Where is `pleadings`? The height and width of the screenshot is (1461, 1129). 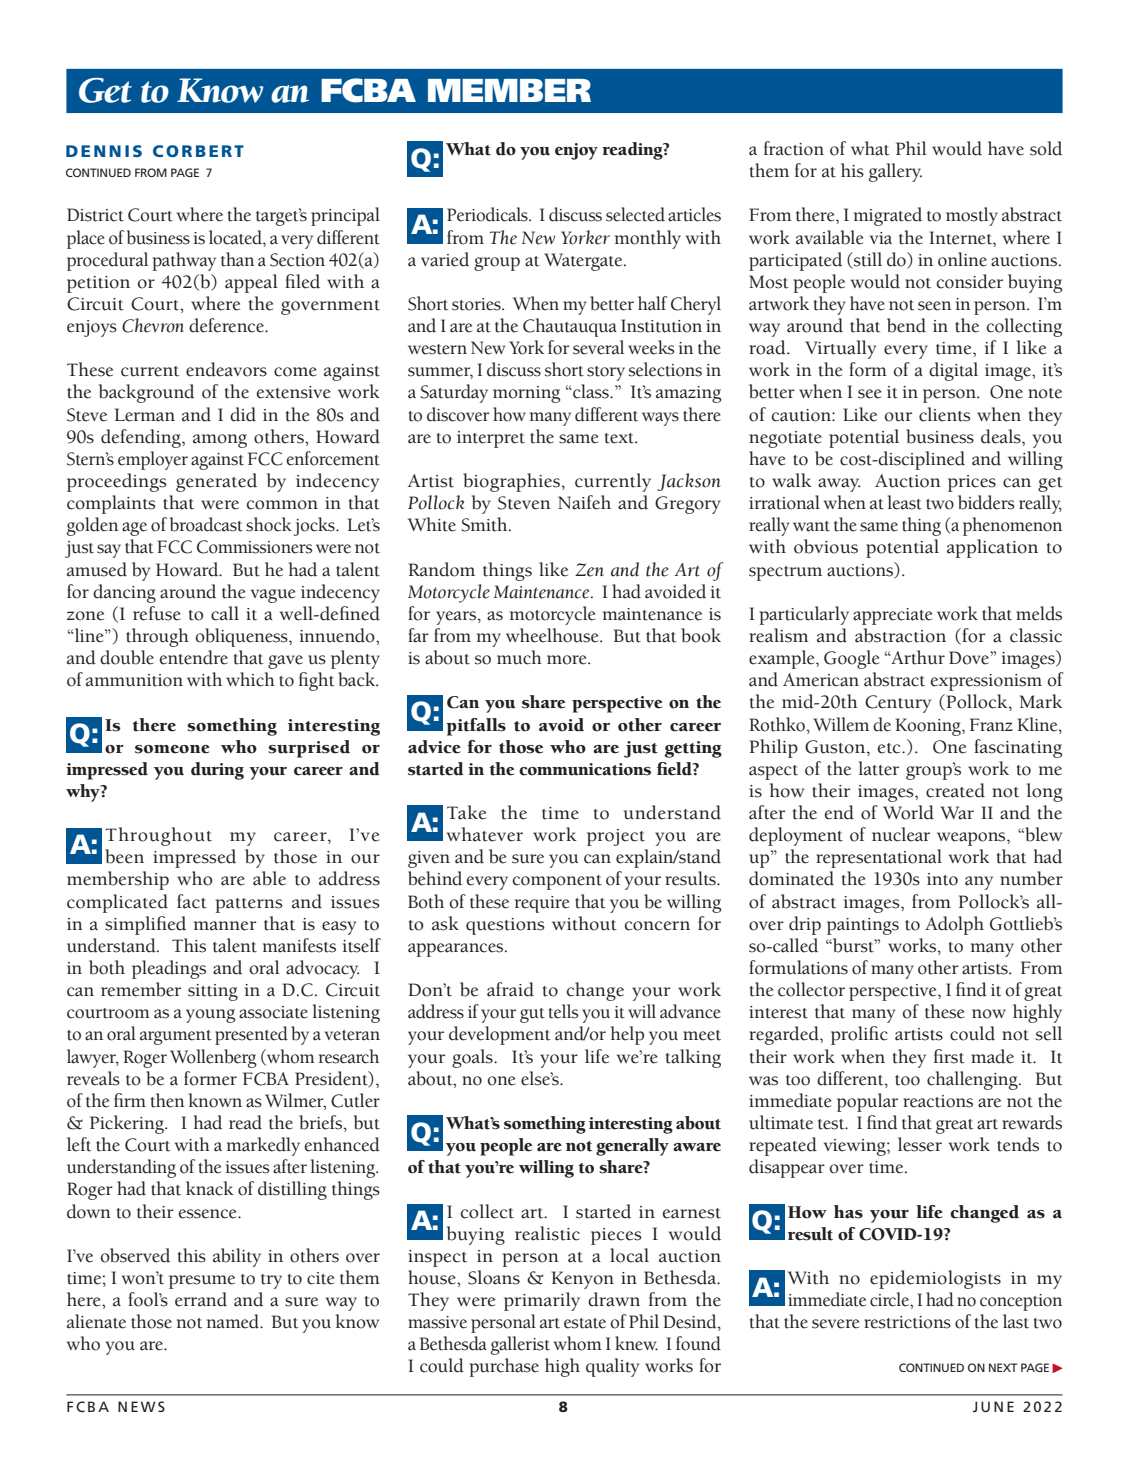 pleadings is located at coordinates (169, 969).
